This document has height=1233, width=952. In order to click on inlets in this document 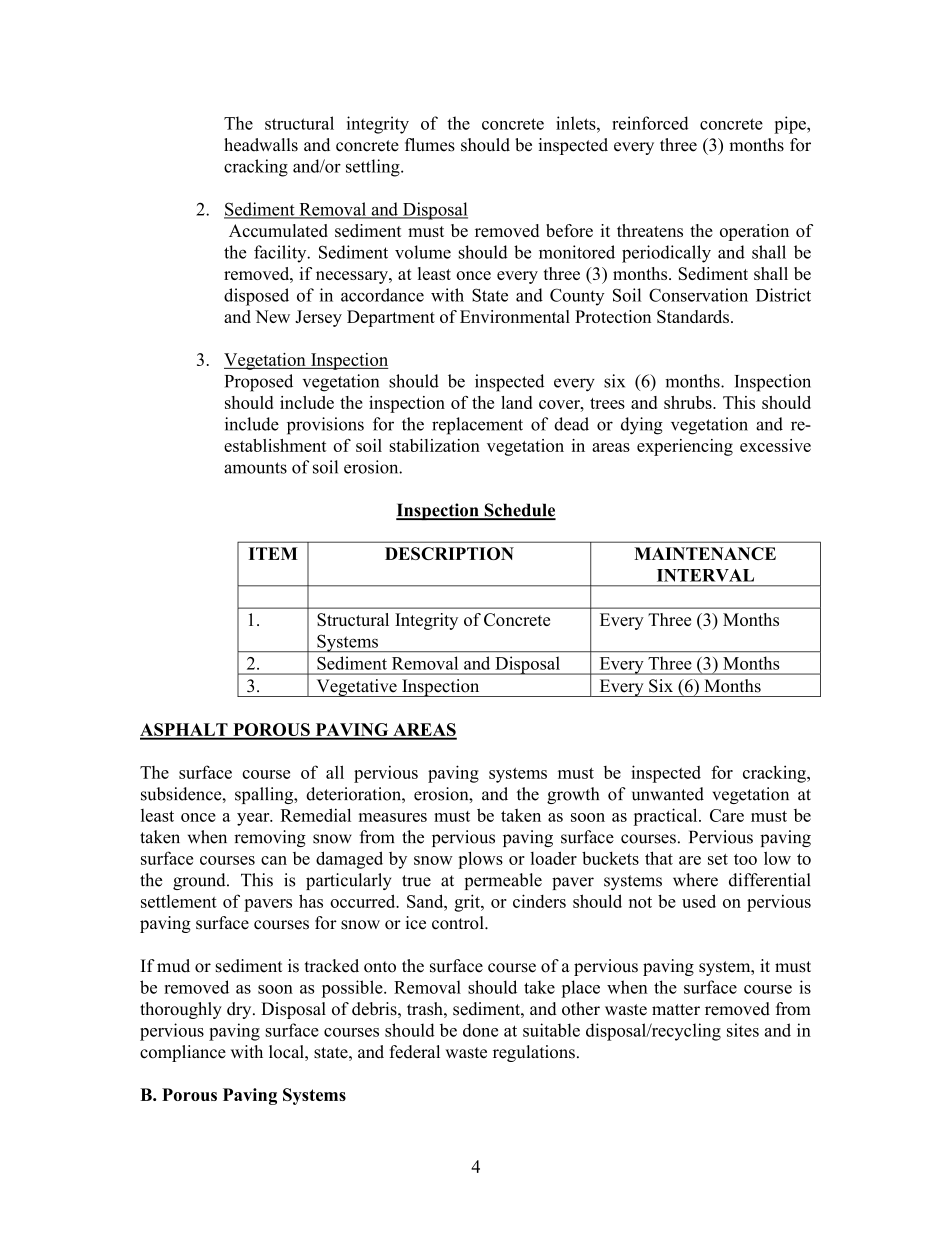, I will do `click(577, 123)`.
